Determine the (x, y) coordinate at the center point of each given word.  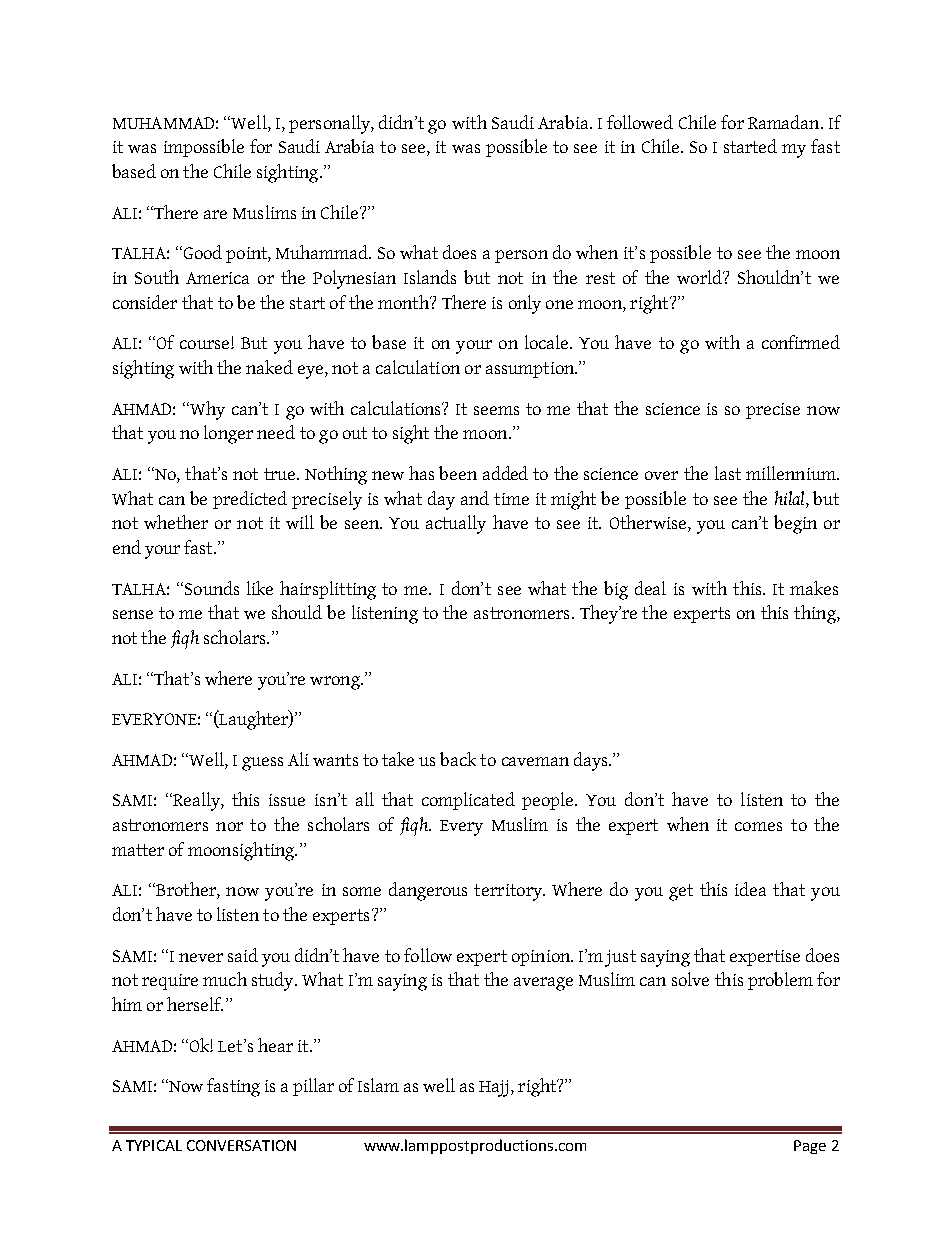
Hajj (493, 1088)
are (215, 214)
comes (758, 826)
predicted (250, 500)
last (728, 473)
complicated (468, 801)
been (458, 473)
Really (196, 801)
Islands (430, 277)
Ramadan (785, 122)
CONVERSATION (241, 1145)
